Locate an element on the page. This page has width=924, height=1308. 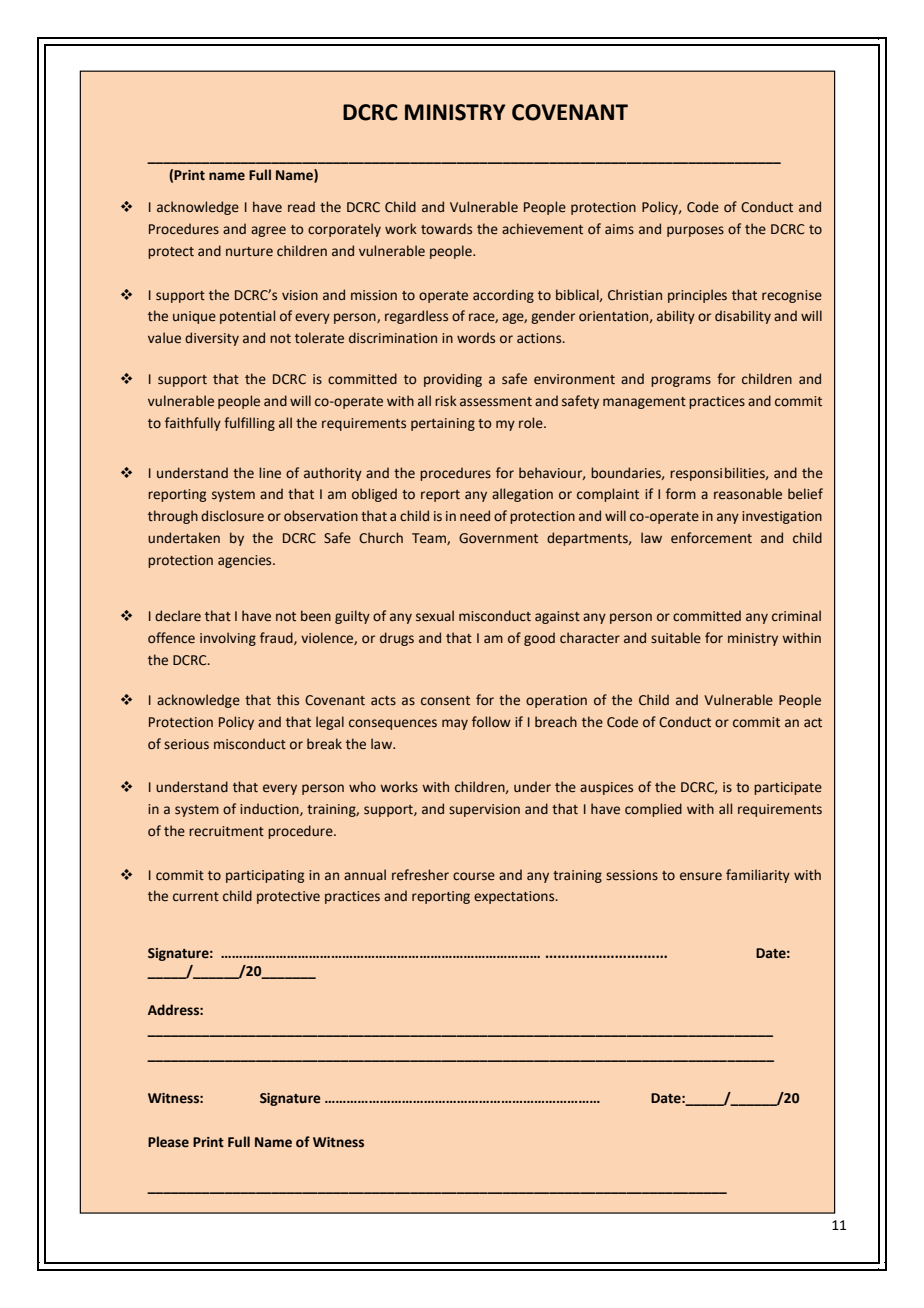
consent is located at coordinates (445, 701).
